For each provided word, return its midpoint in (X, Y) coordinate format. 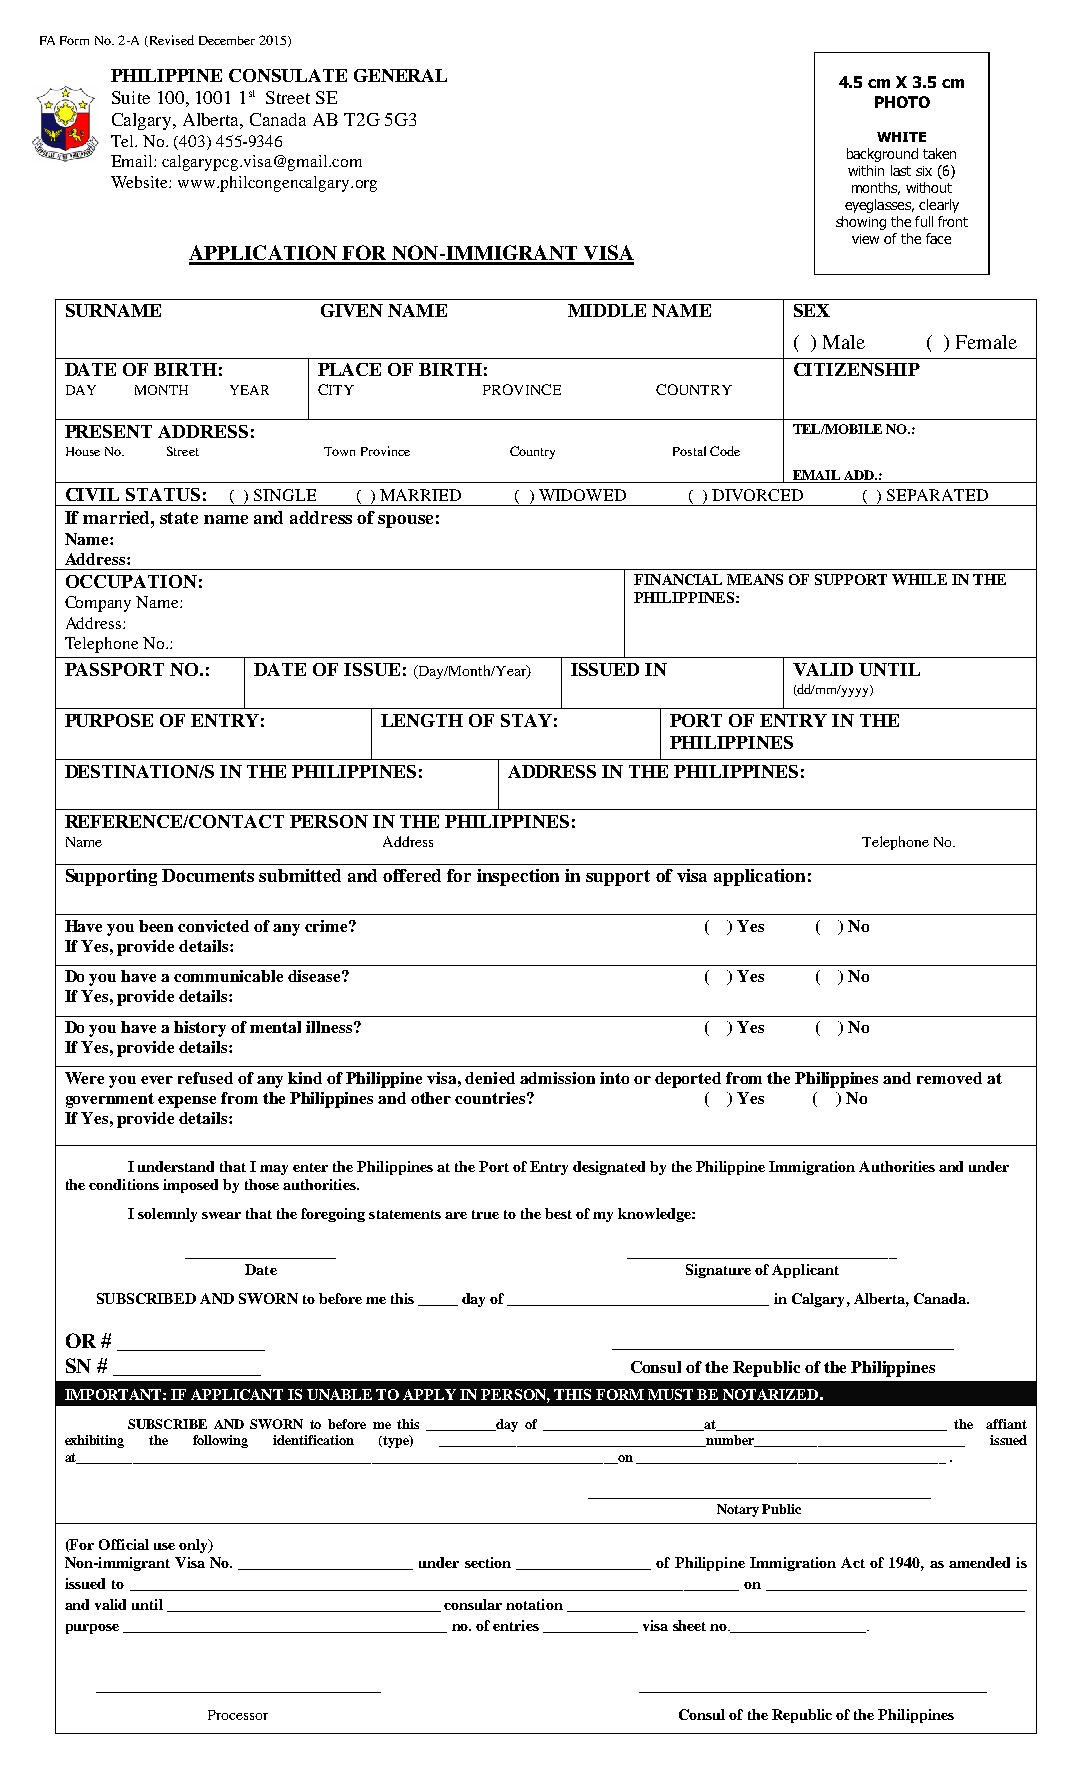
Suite (131, 97)
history (200, 1029)
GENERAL (400, 75)
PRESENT (108, 431)
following (220, 1441)
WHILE (919, 579)
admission (557, 1078)
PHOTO (902, 102)
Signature (718, 1271)
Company (98, 604)
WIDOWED (582, 495)
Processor (238, 1715)
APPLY (429, 1394)
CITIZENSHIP (857, 369)
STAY (526, 720)
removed (949, 1078)
